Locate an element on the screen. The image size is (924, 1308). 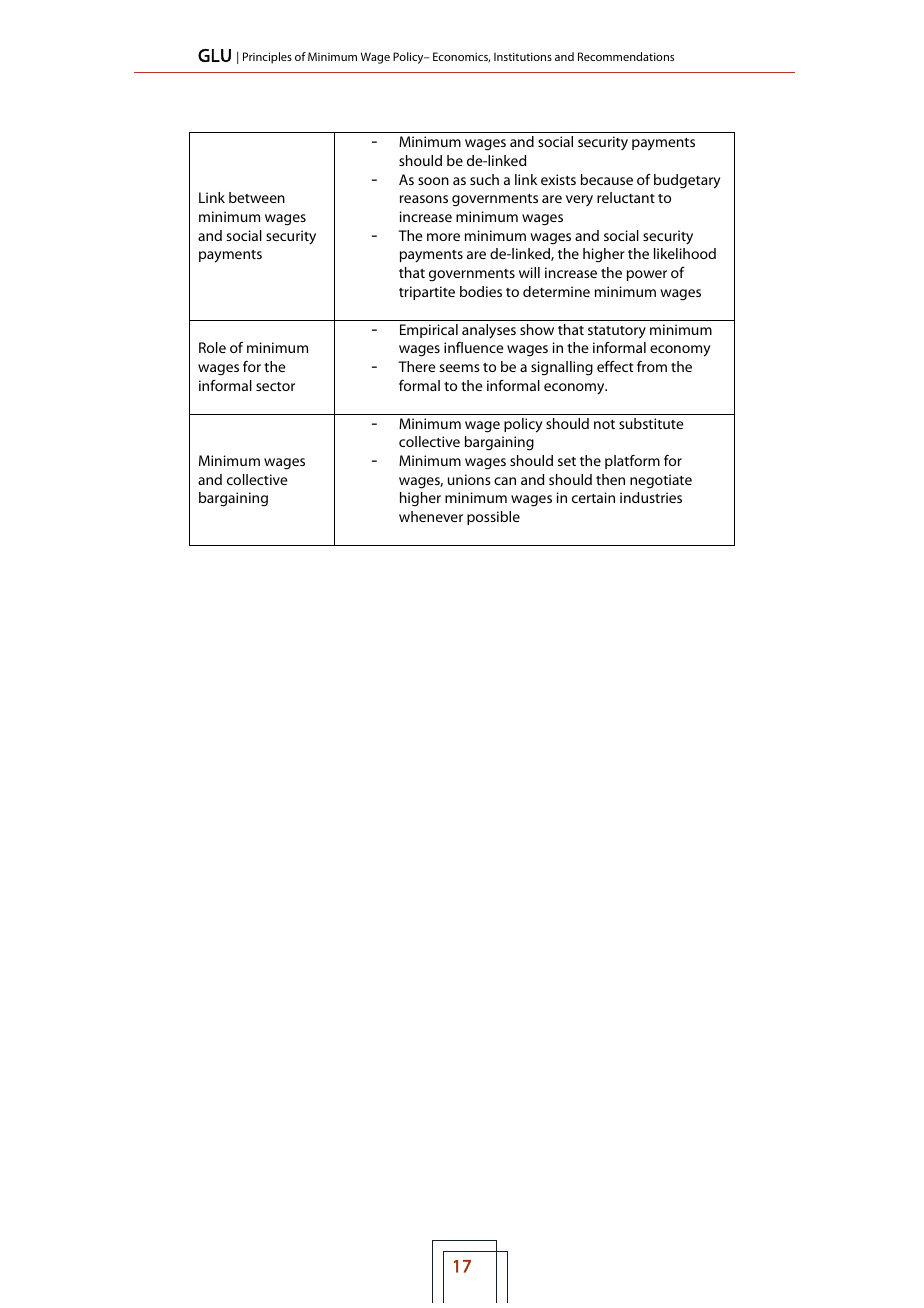
Institutions is located at coordinates (523, 56).
